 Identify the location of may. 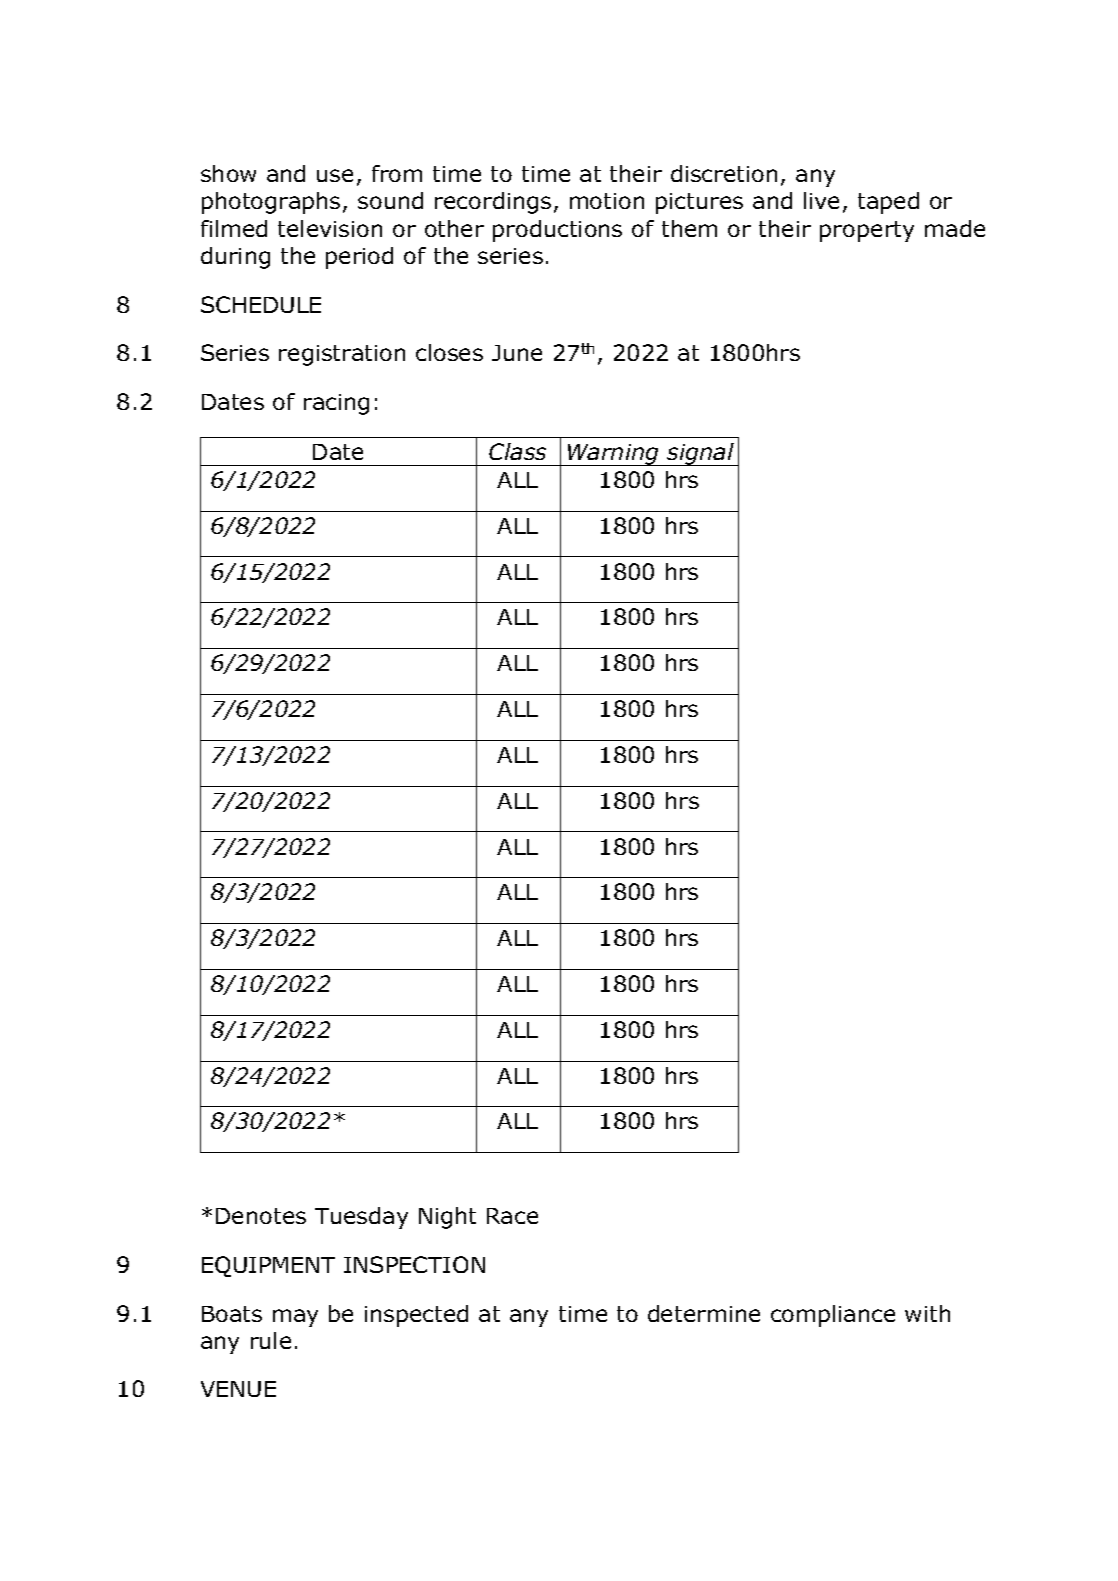
(295, 1318).
